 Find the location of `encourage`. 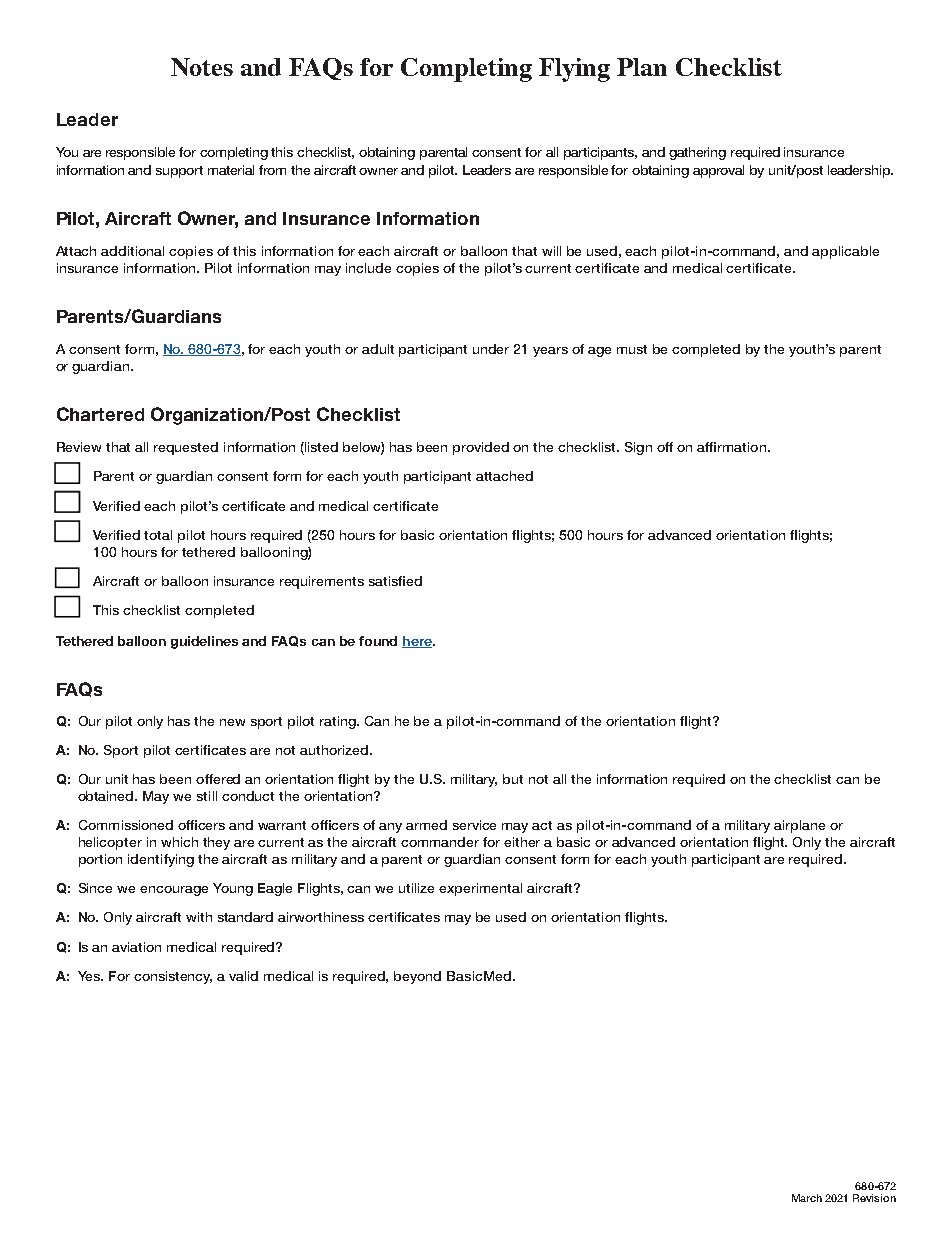

encourage is located at coordinates (174, 891).
